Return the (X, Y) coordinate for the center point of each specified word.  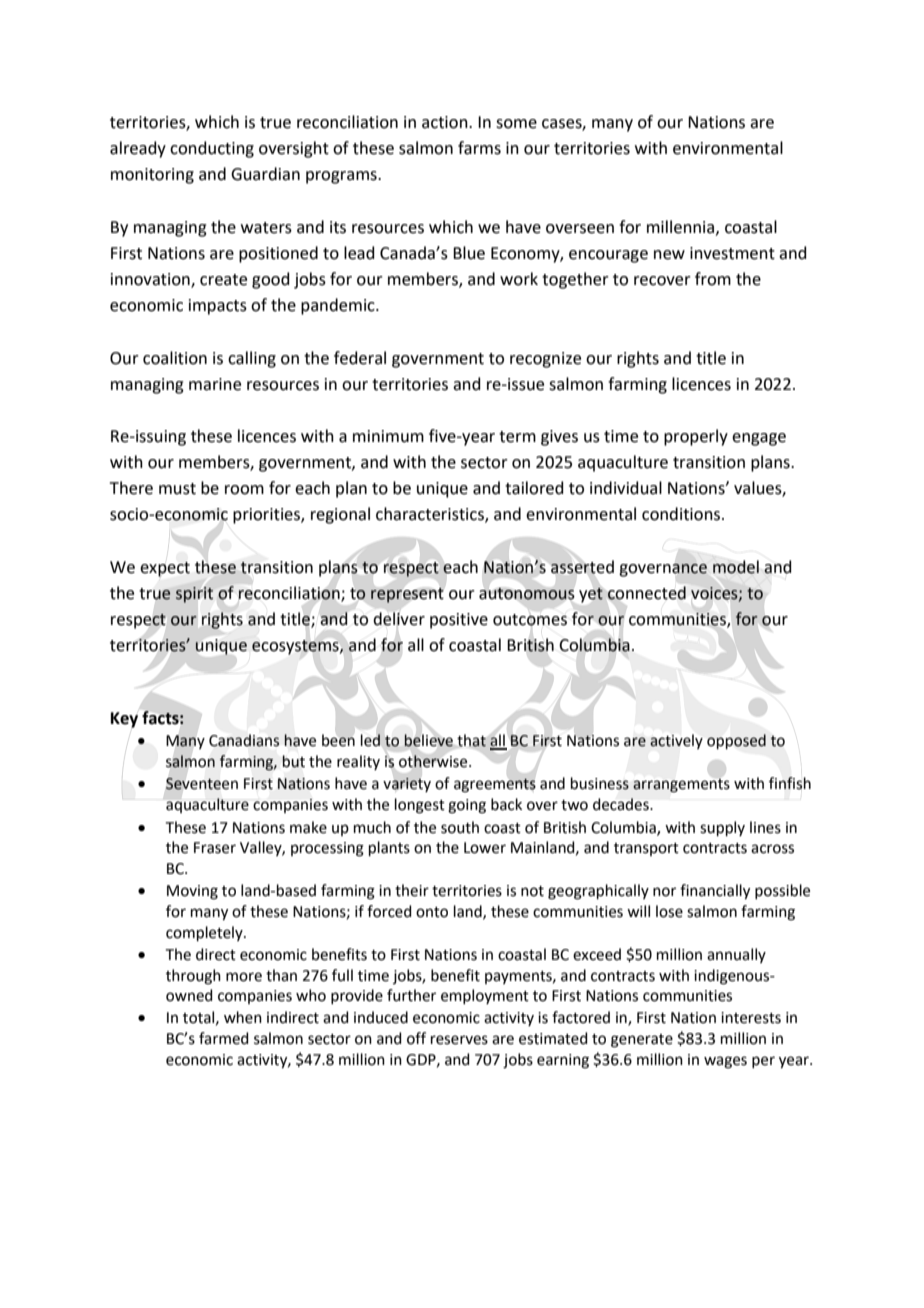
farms (479, 148)
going (467, 806)
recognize (545, 360)
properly (696, 437)
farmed (224, 1038)
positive (459, 621)
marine (215, 384)
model (736, 567)
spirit (194, 595)
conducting (212, 149)
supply (722, 828)
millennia (682, 227)
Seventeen (202, 784)
